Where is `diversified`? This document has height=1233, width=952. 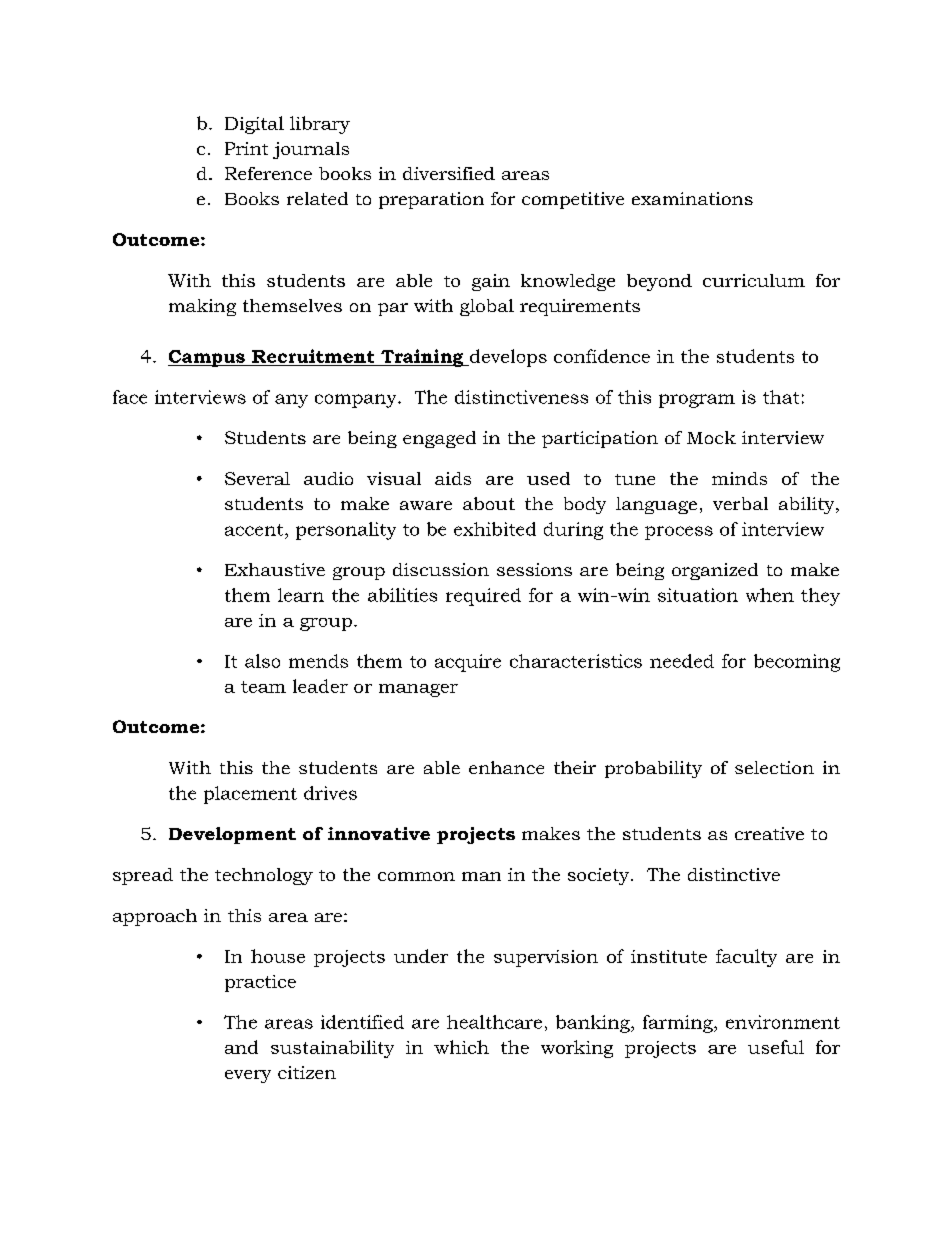 diversified is located at coordinates (449, 173).
